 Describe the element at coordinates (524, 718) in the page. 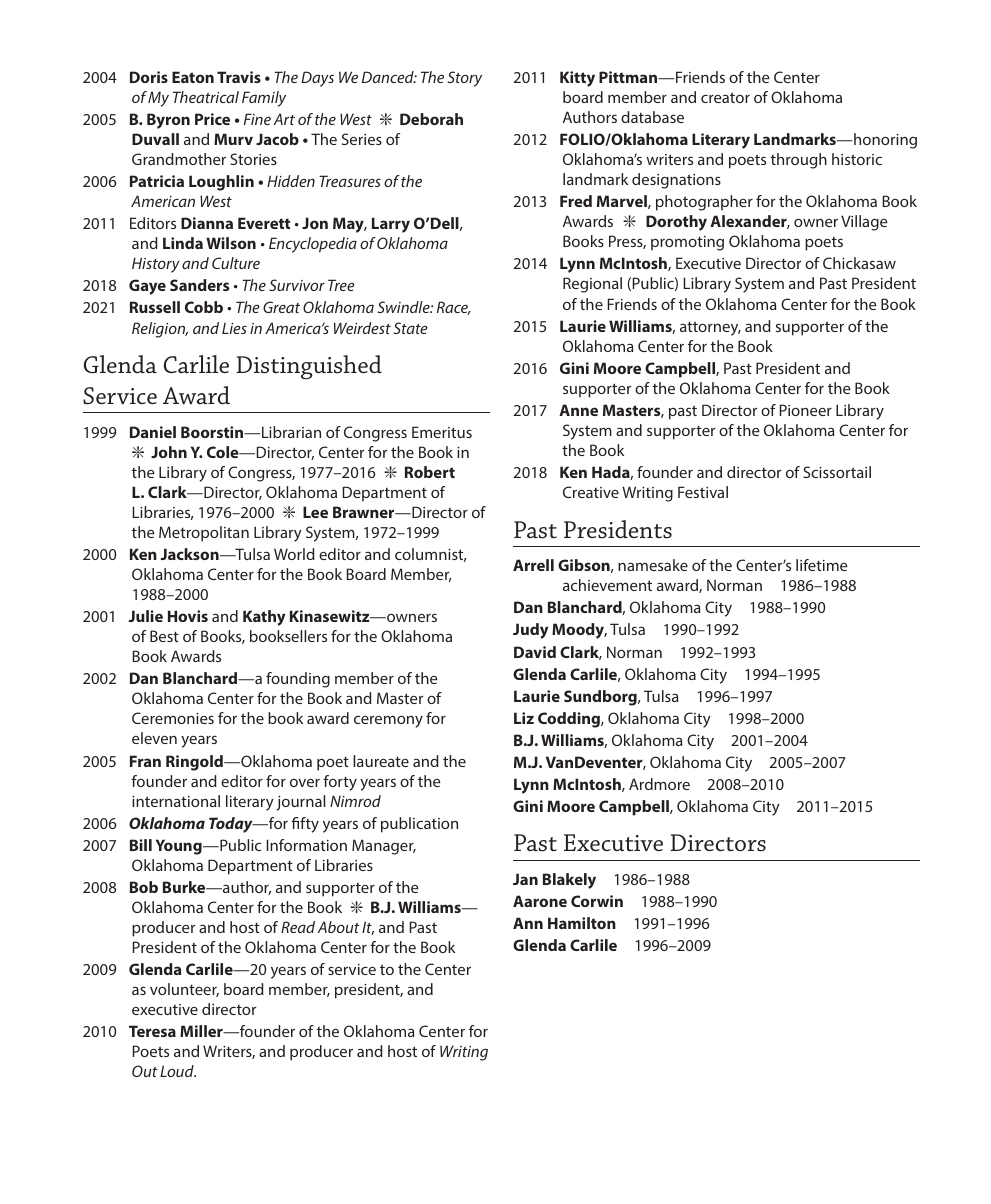

I see `Liz` at that location.
